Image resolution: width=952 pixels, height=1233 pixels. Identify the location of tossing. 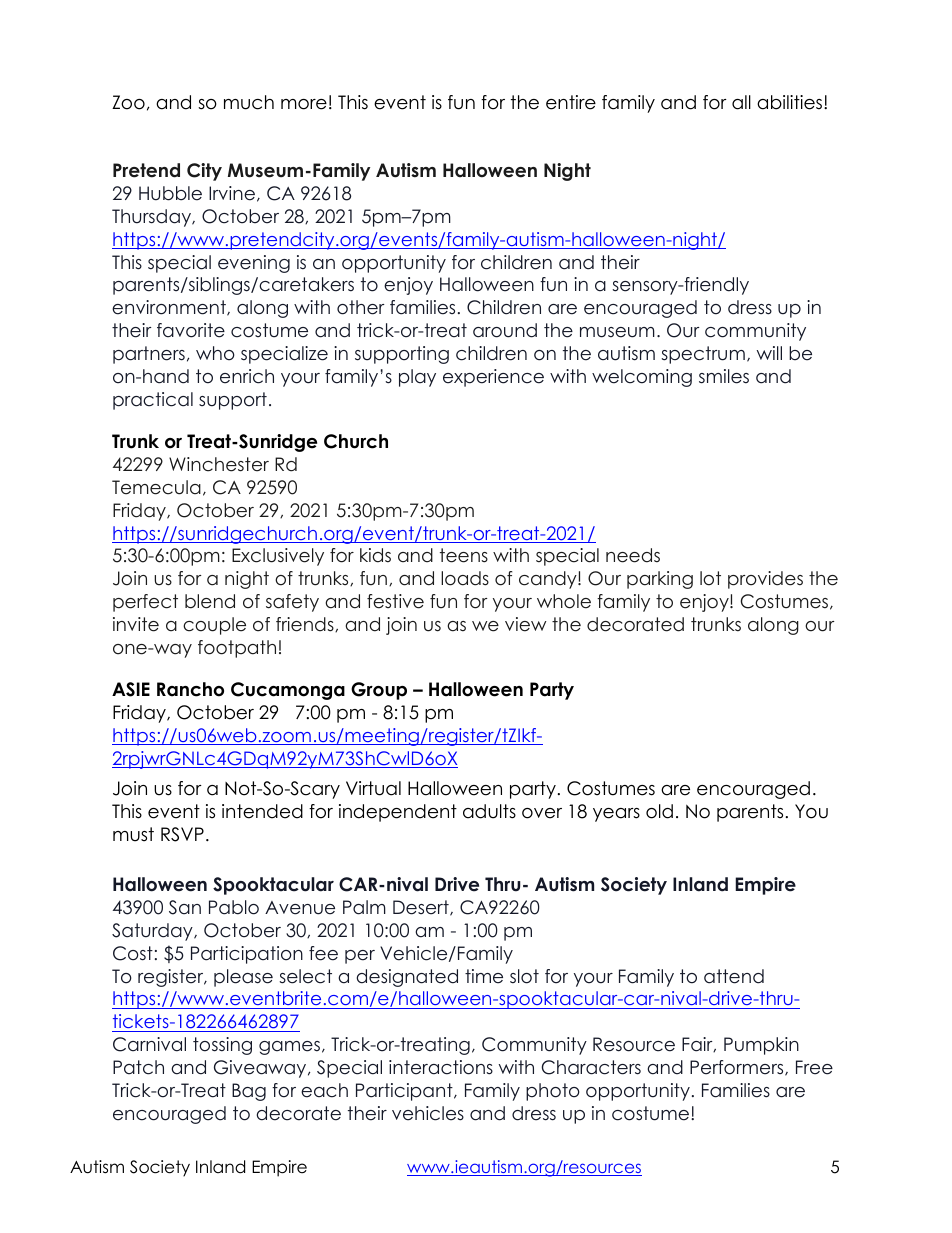
(222, 1046).
